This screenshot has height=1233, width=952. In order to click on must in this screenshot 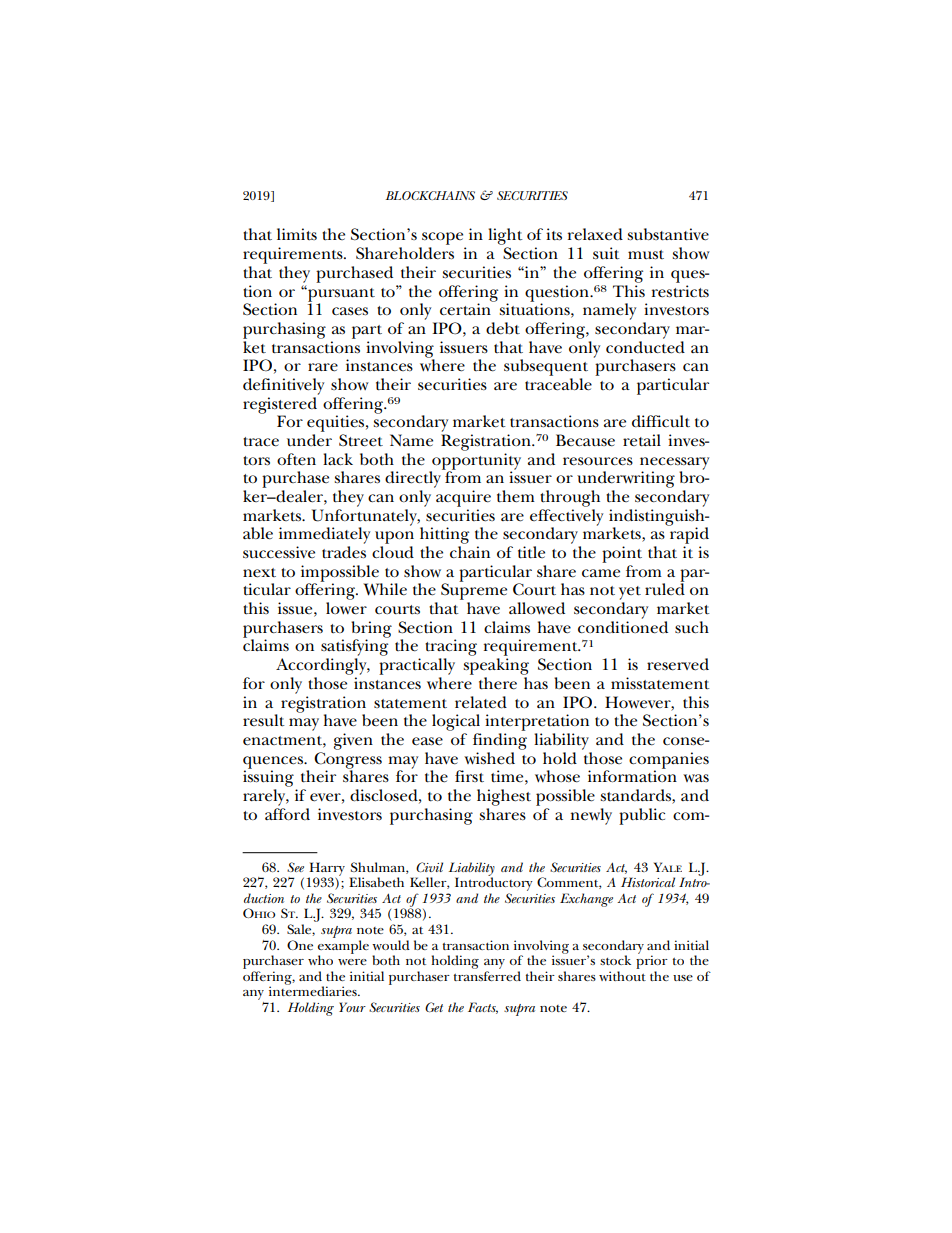, I will do `click(646, 255)`.
